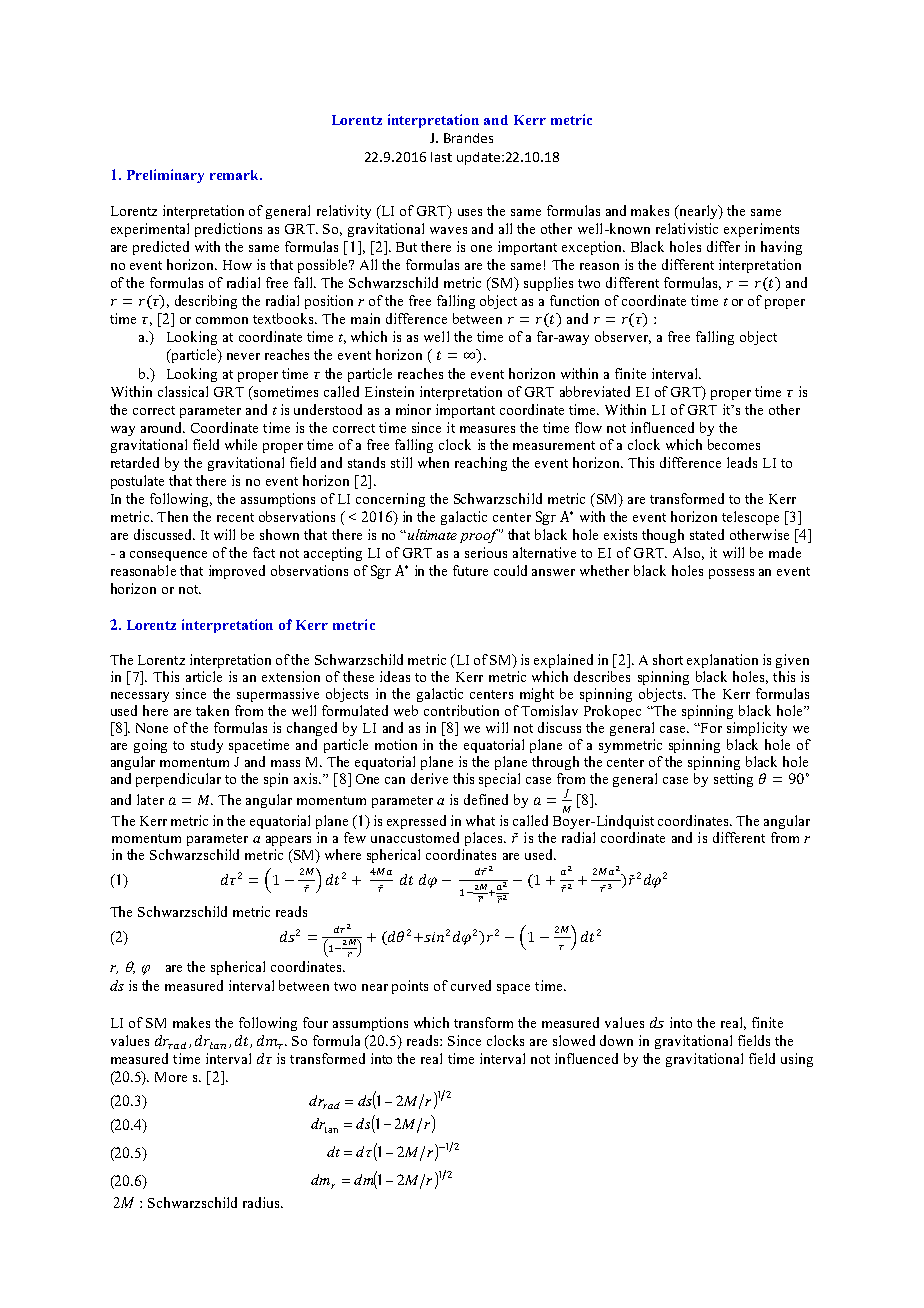 Image resolution: width=924 pixels, height=1308 pixels. What do you see at coordinates (236, 175) in the image?
I see `remark` at bounding box center [236, 175].
